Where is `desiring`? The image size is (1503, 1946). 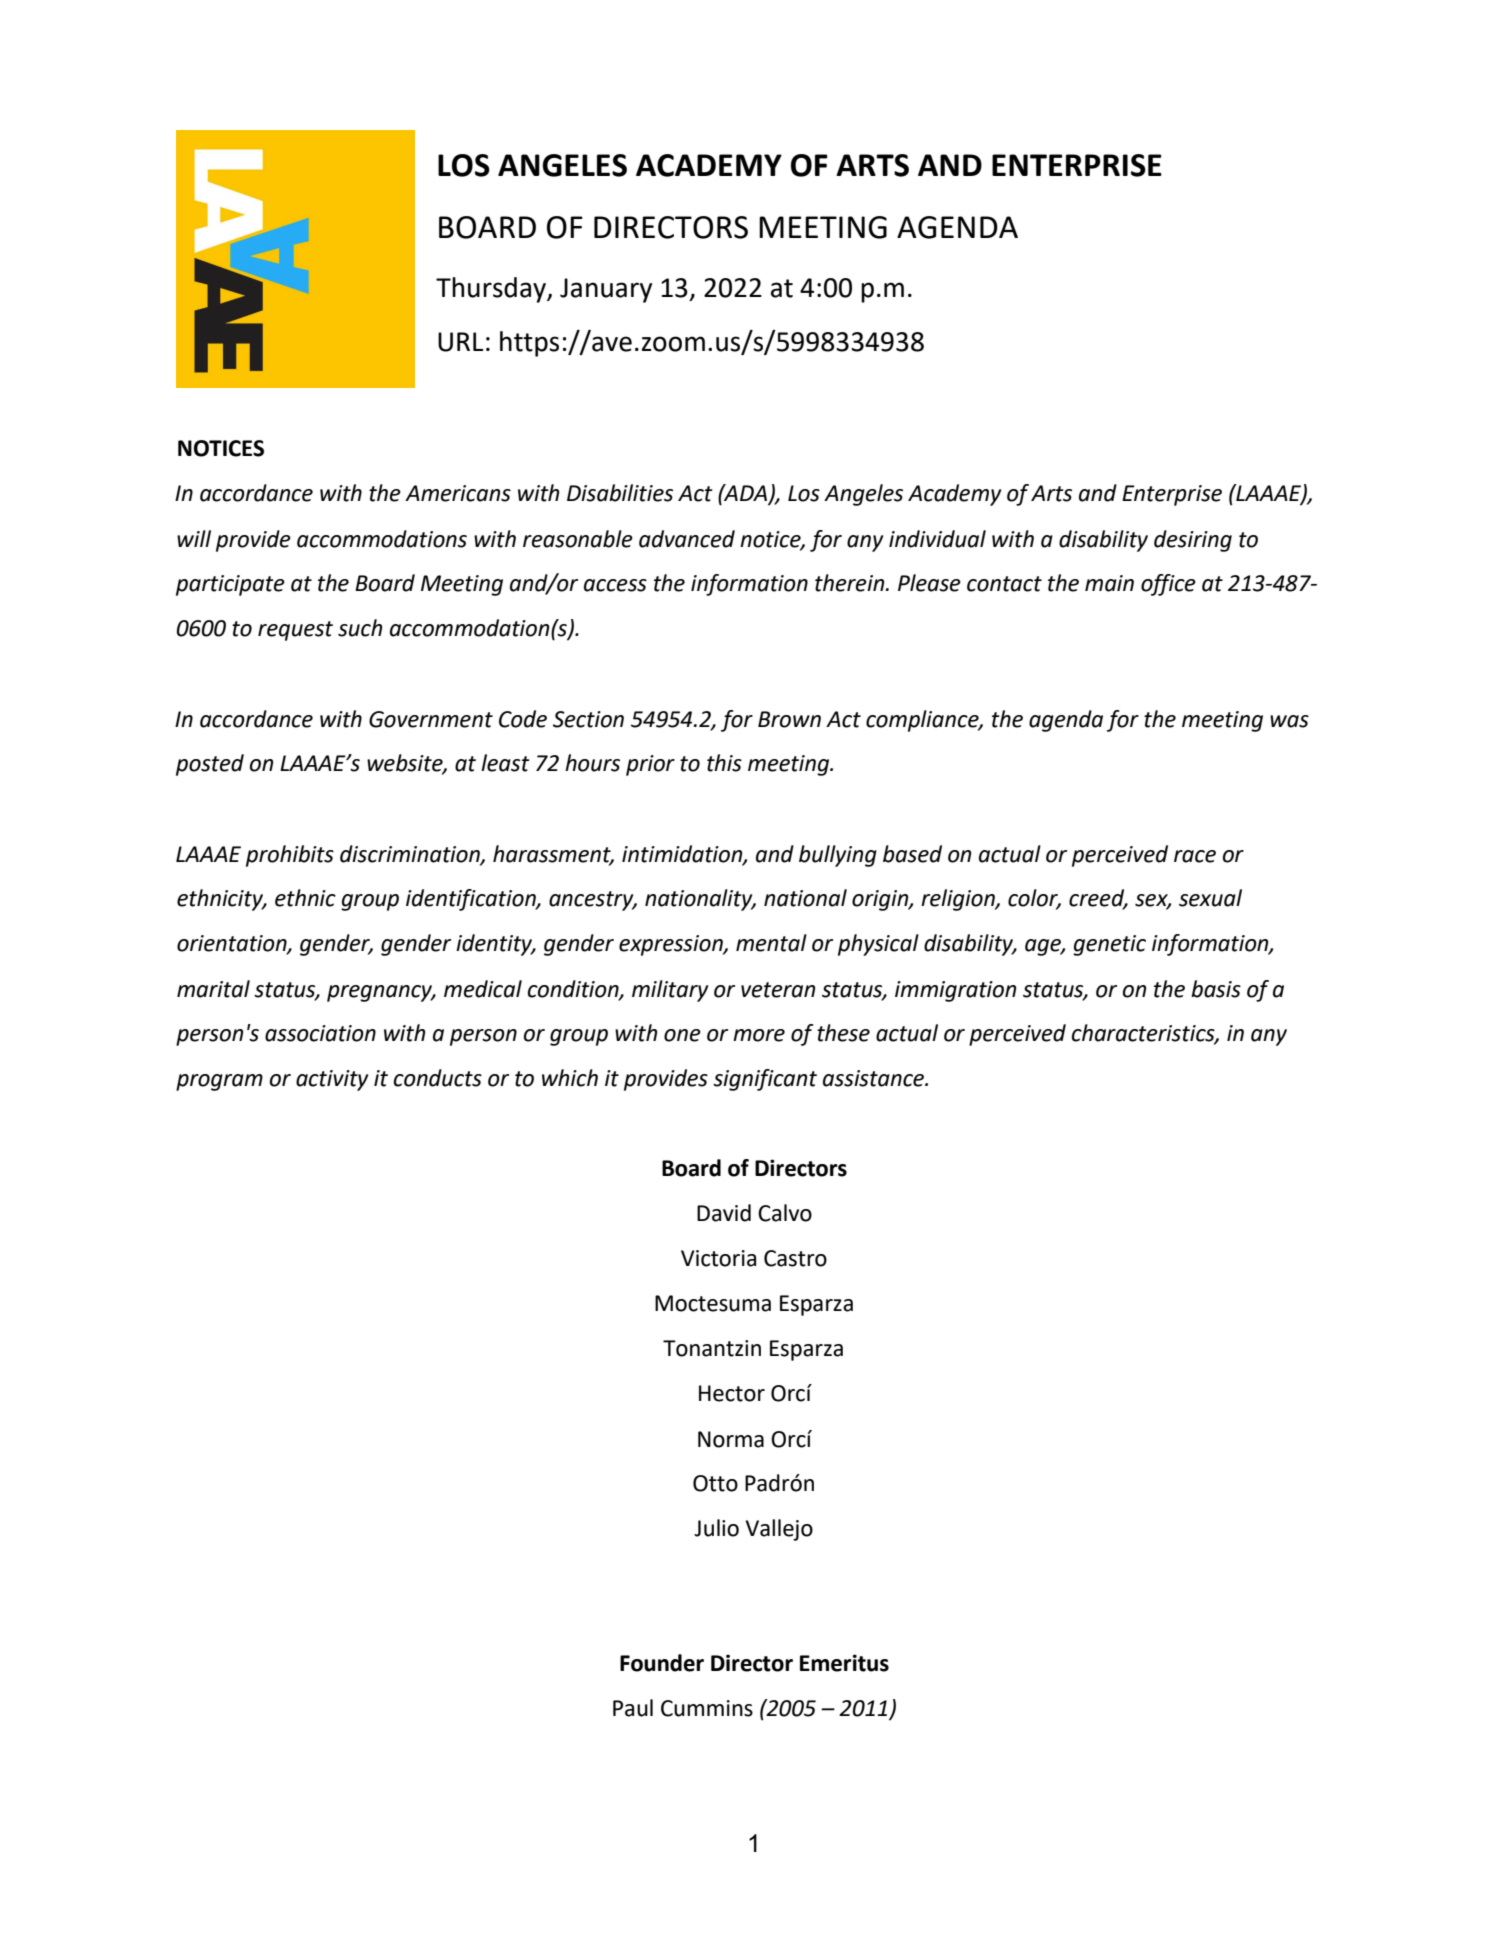 desiring is located at coordinates (1193, 541).
